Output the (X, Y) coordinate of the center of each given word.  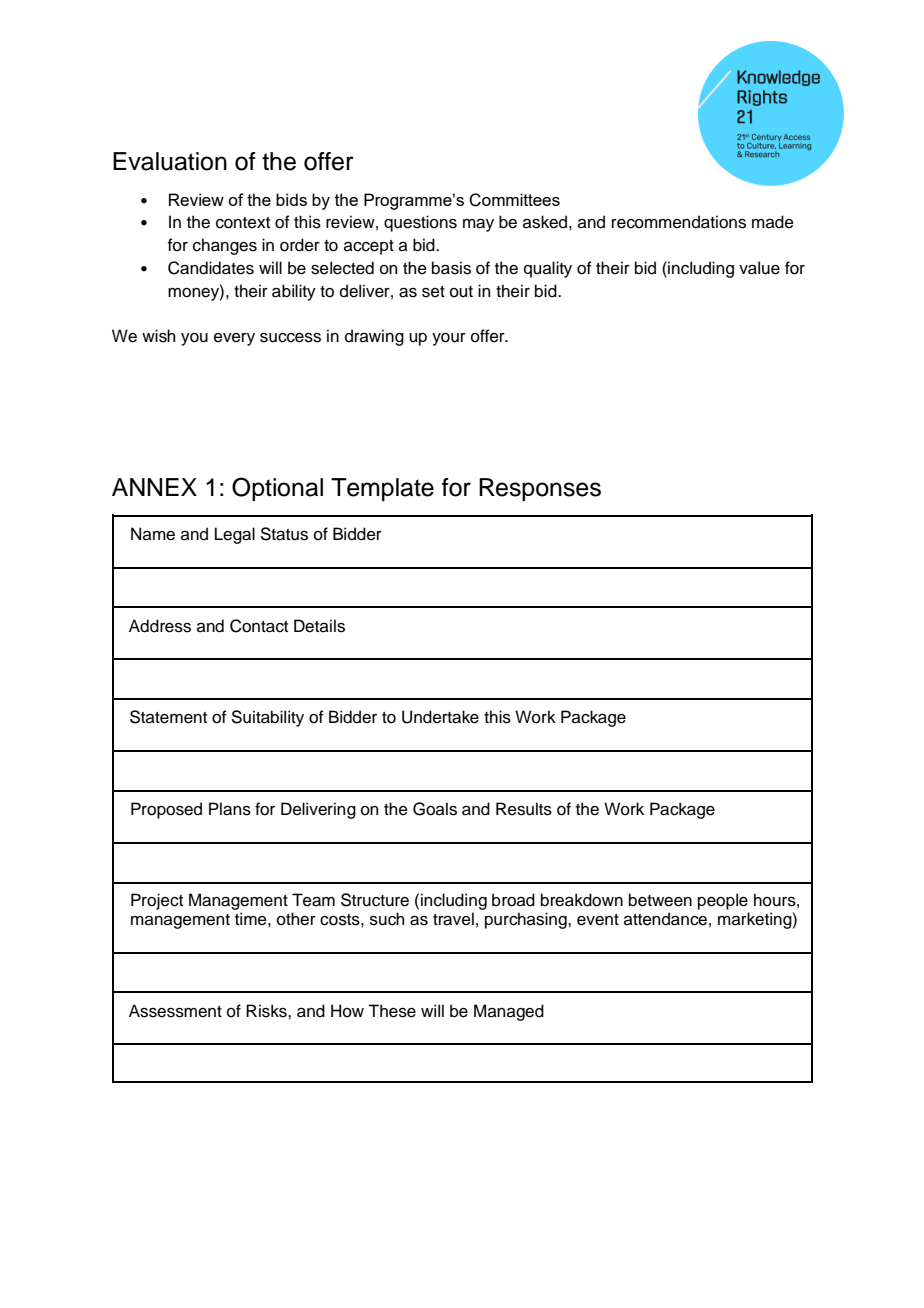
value (759, 268)
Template (382, 489)
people (723, 901)
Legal (235, 535)
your (449, 339)
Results (524, 809)
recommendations (679, 222)
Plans (230, 809)
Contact (259, 626)
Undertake (440, 717)
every (234, 339)
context (243, 223)
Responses (540, 489)
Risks (267, 1011)
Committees (514, 200)
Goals (435, 809)
